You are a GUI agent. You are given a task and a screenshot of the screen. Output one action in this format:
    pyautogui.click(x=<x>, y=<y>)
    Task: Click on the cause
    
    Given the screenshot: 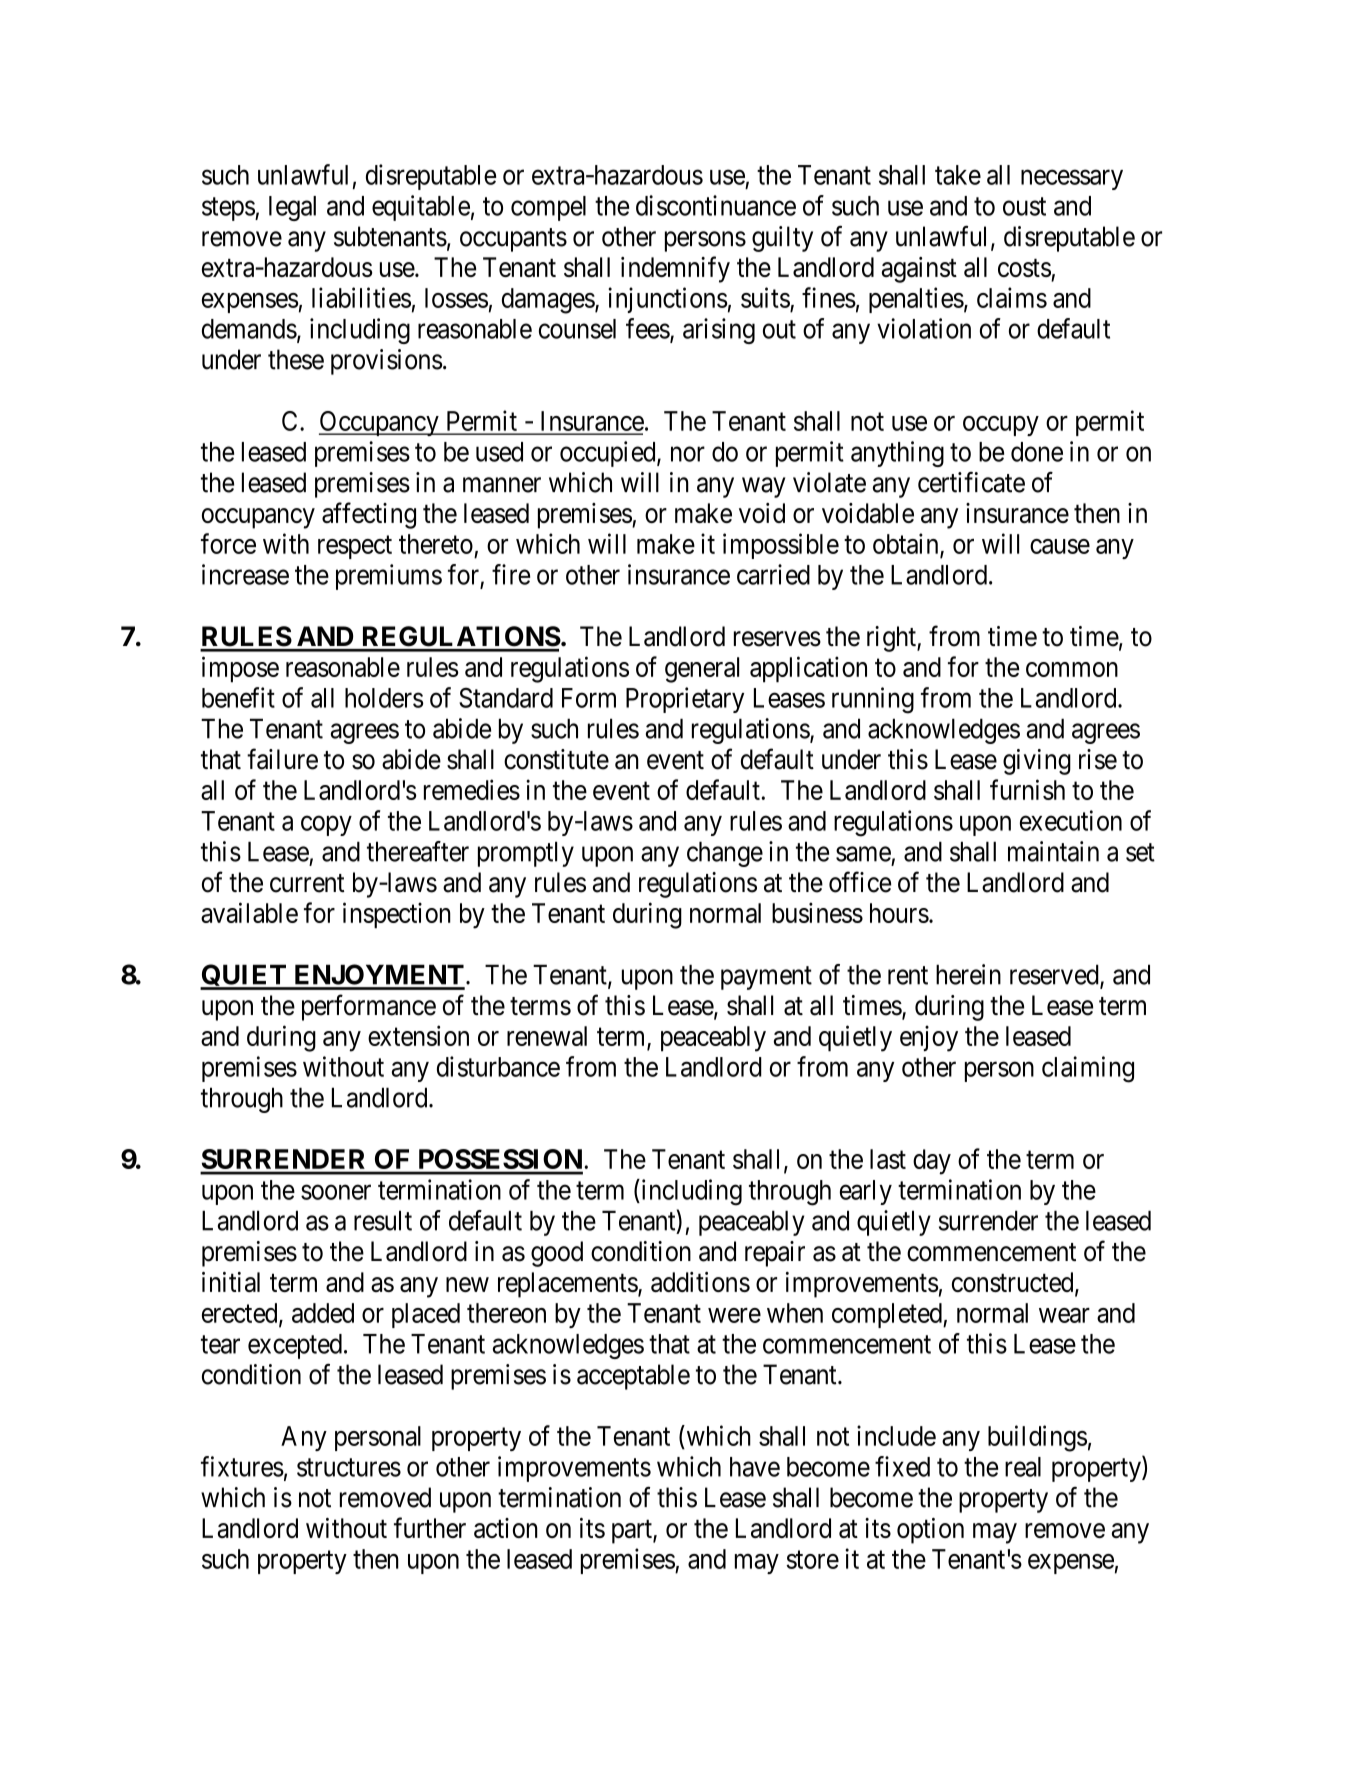 What is the action you would take?
    pyautogui.click(x=1060, y=546)
